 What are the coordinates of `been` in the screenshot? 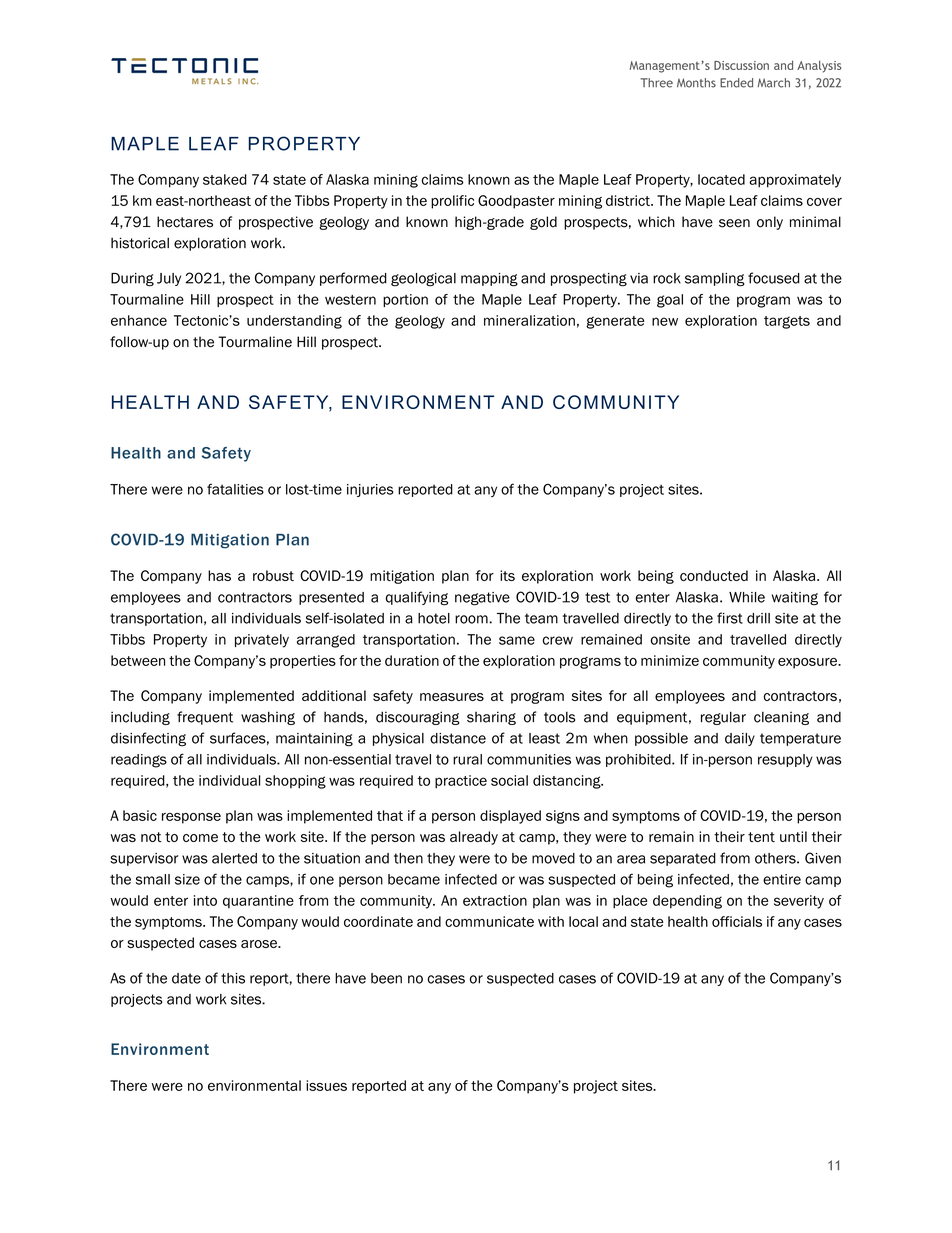 It's located at (386, 978).
